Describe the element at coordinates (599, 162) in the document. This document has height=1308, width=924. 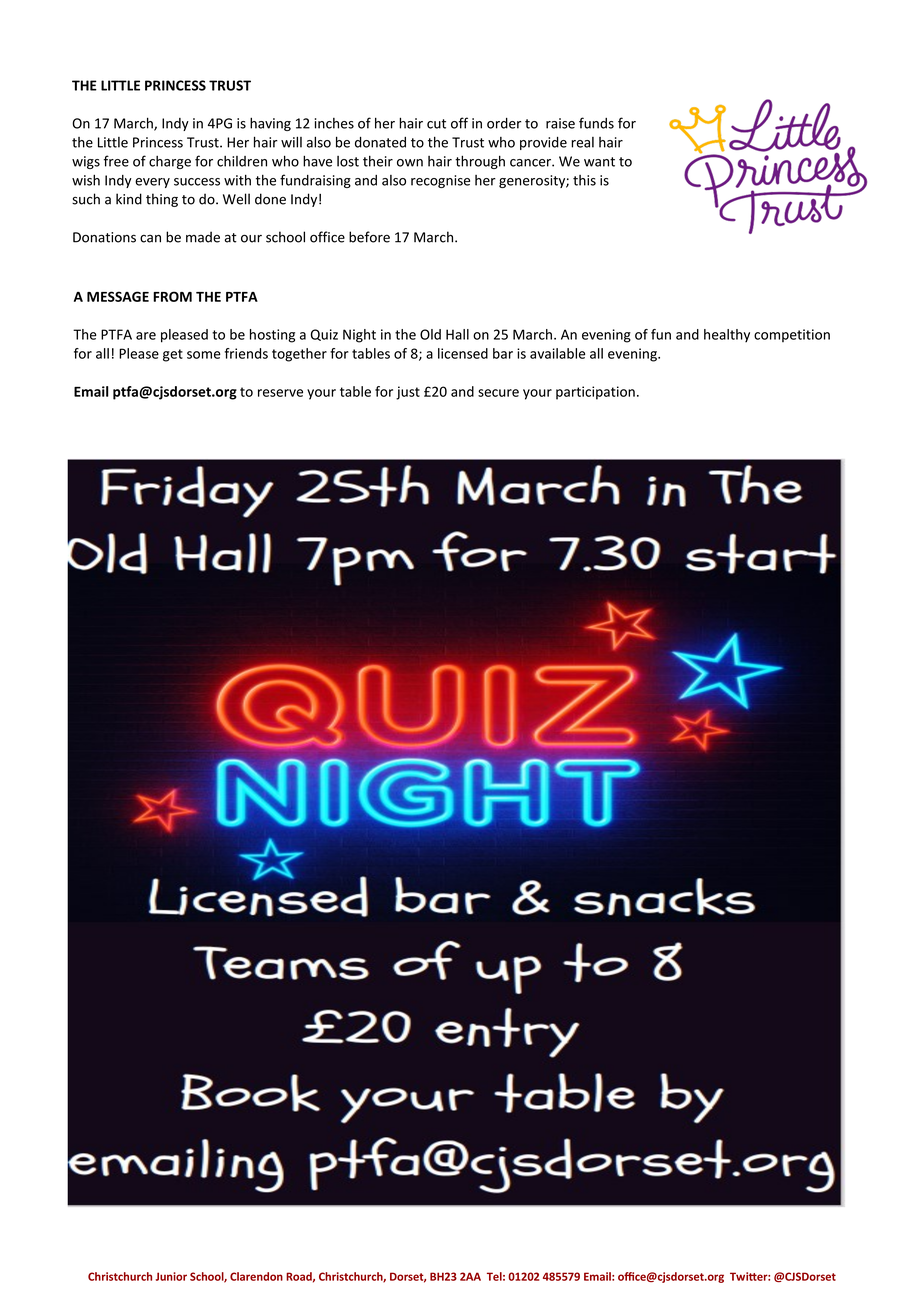
I see `want` at that location.
